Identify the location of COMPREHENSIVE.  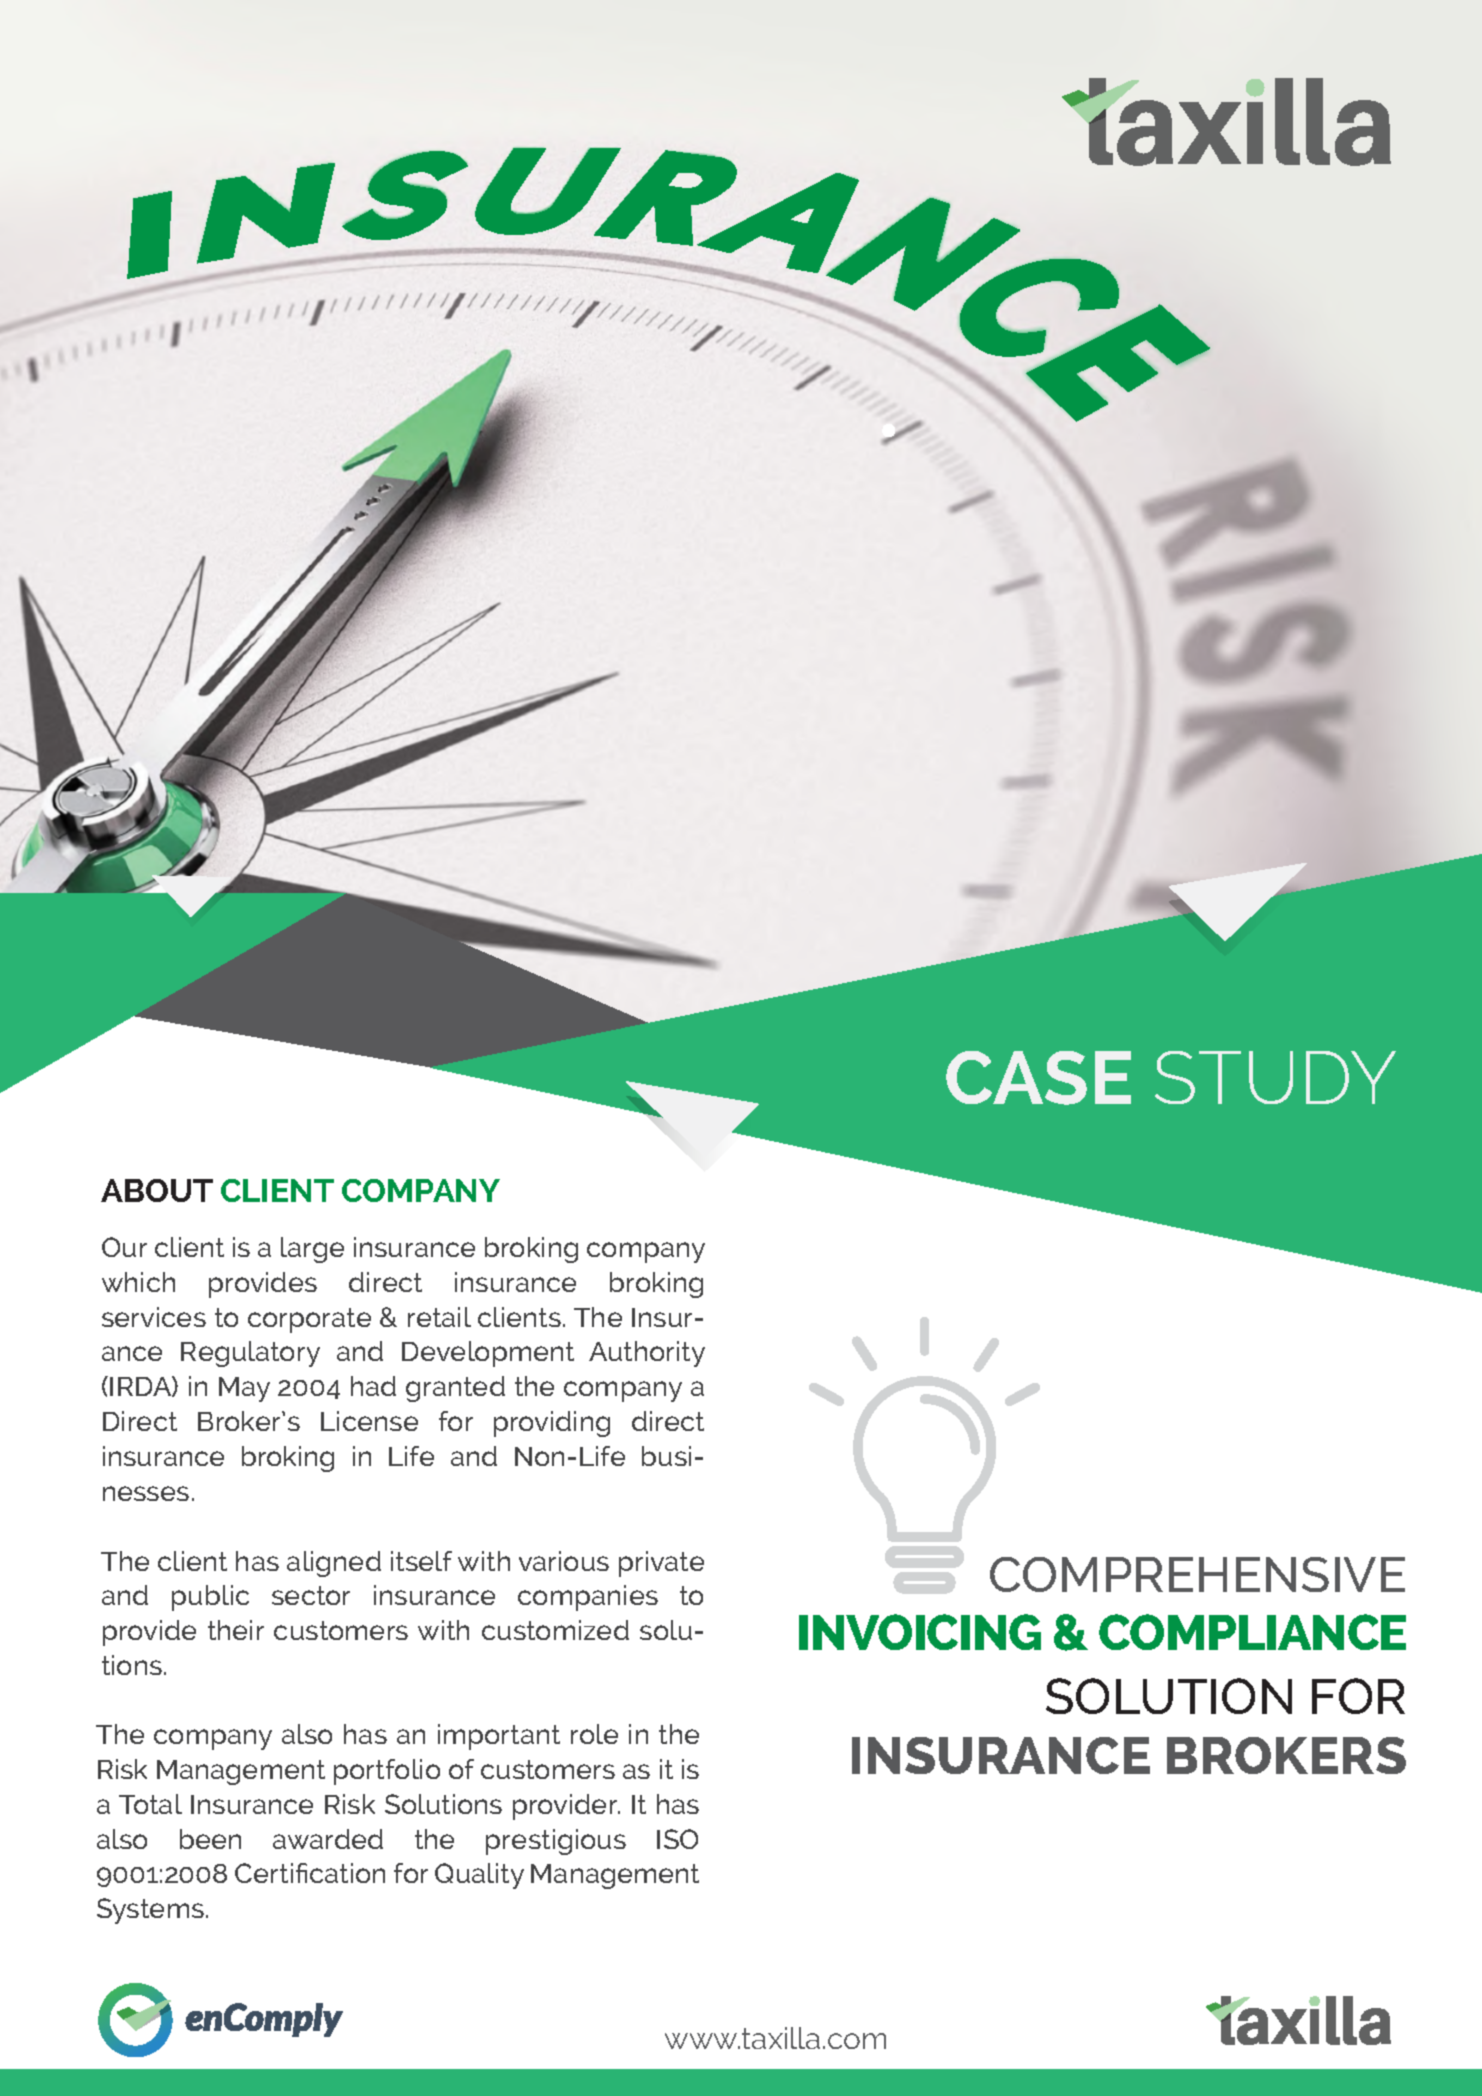
(1197, 1574).
